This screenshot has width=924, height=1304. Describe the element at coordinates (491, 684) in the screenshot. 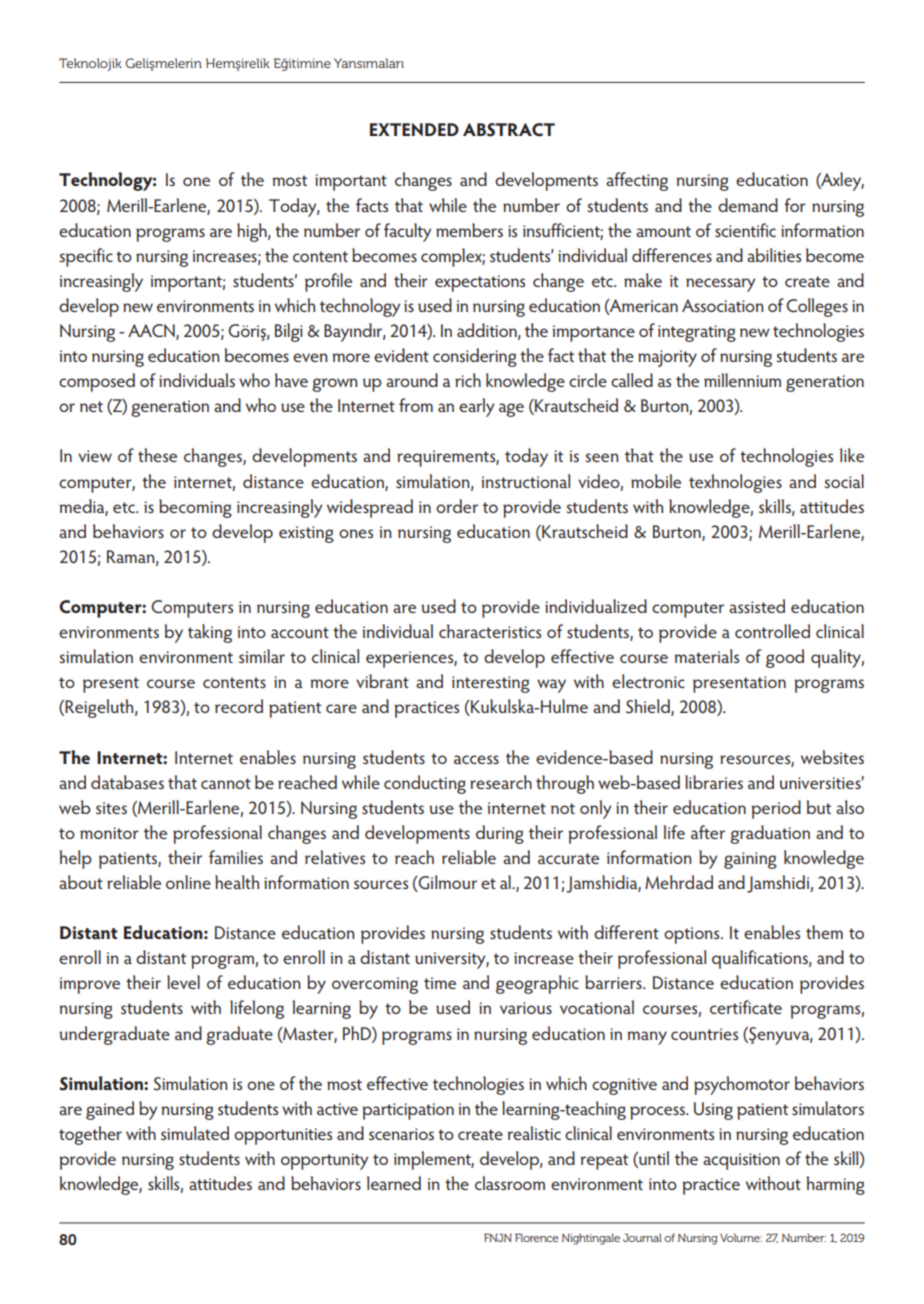

I see `interesting` at that location.
